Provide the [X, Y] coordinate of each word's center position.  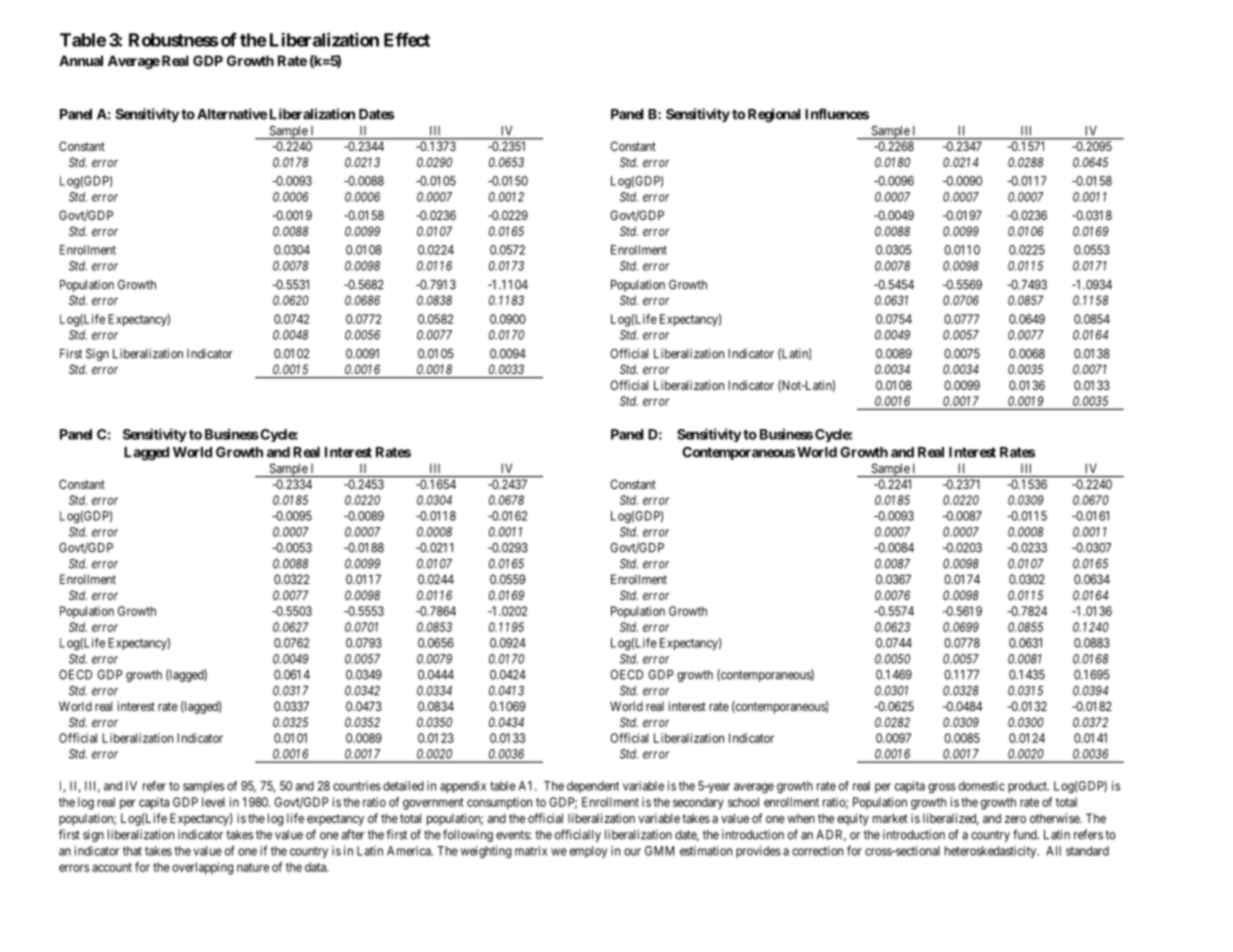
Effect [407, 39]
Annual [81, 60]
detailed [403, 786]
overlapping [202, 868]
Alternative [232, 114]
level [213, 802]
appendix [463, 787]
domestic [982, 786]
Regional [774, 115]
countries [357, 786]
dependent [593, 787]
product [1028, 787]
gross [942, 788]
